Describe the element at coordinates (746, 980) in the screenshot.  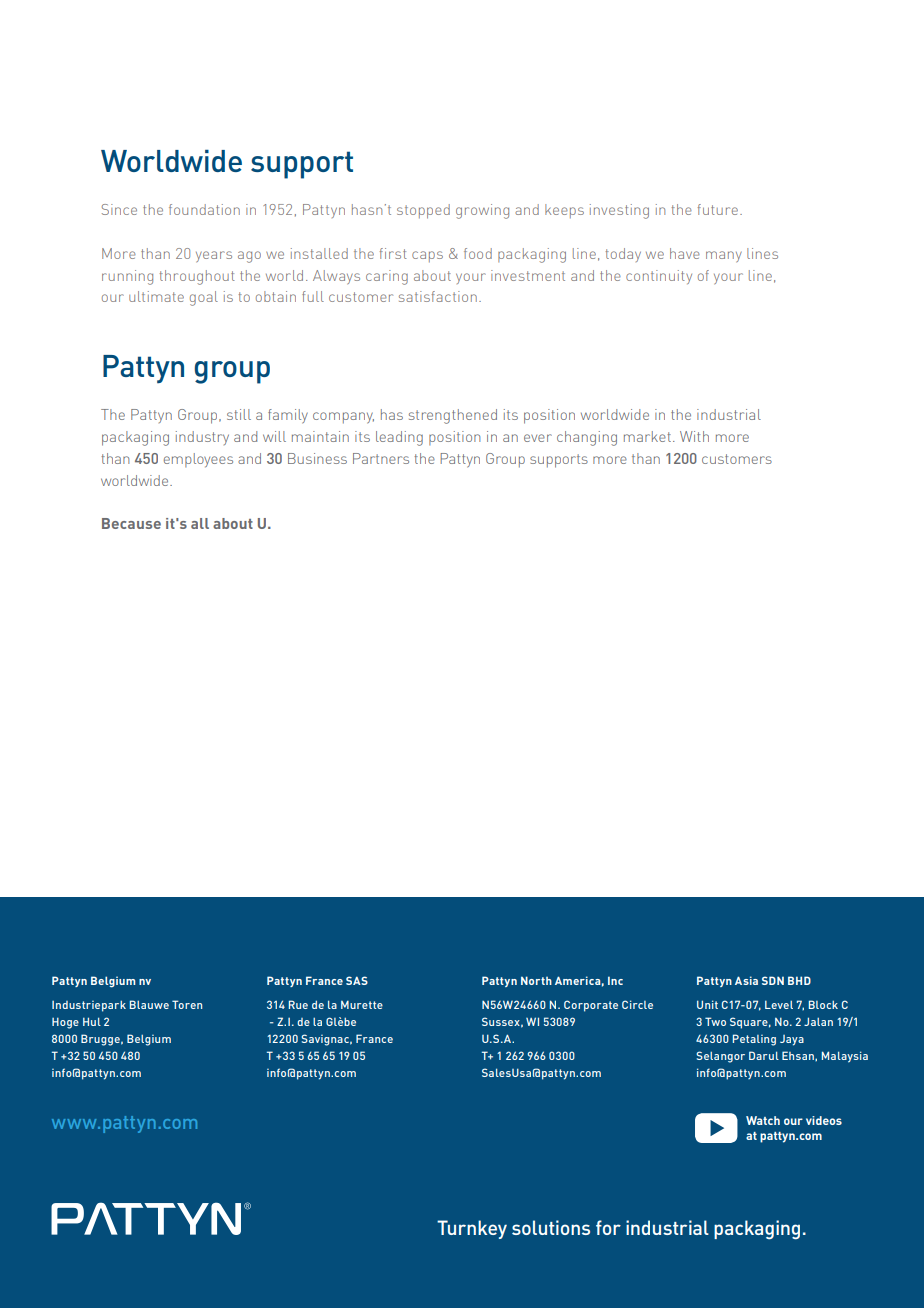
I see `Asia` at that location.
